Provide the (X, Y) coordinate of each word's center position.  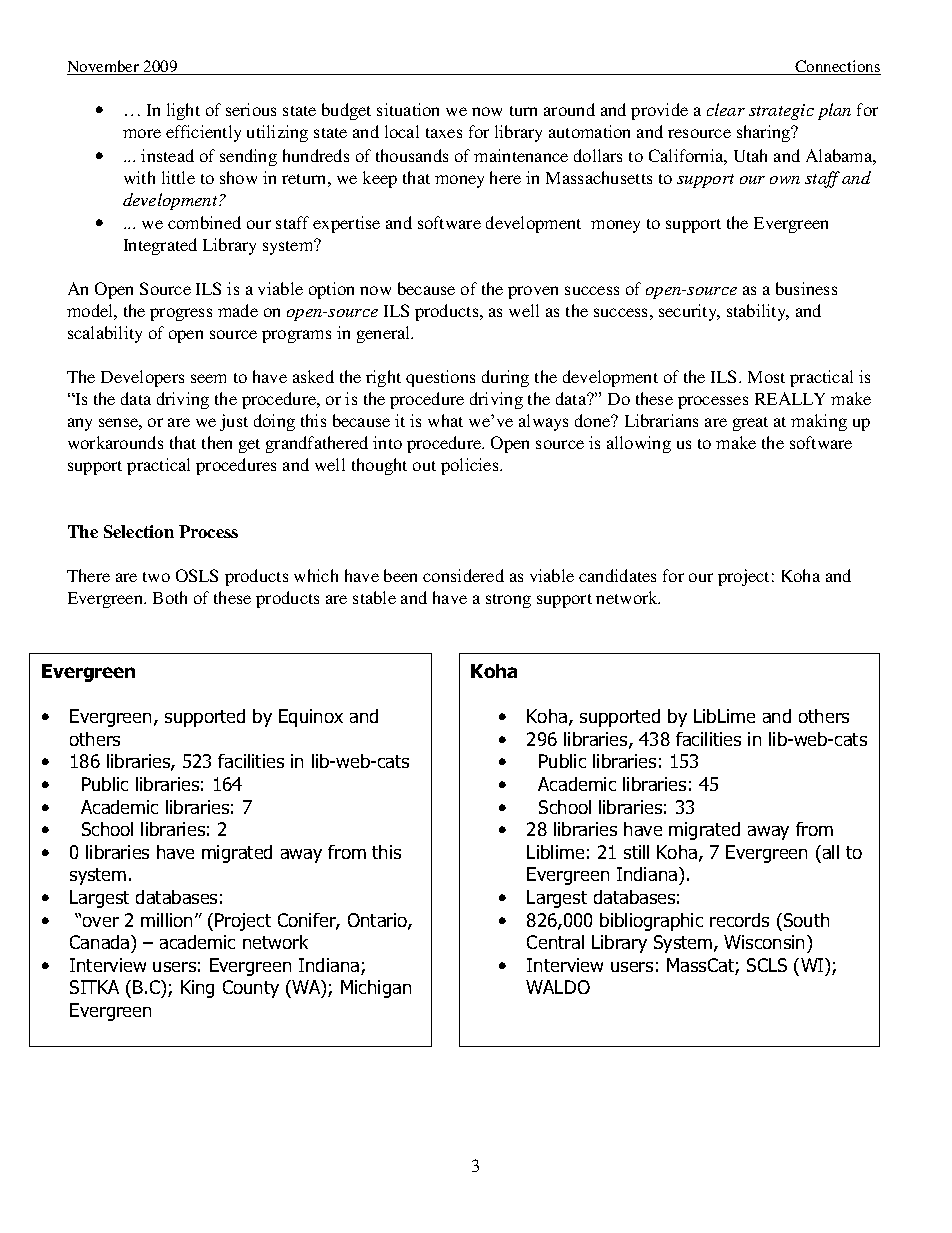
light (183, 111)
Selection (139, 531)
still (636, 852)
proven (533, 292)
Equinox (311, 718)
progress (181, 314)
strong (508, 601)
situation (408, 109)
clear (726, 109)
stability (757, 312)
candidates (617, 575)
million (166, 920)
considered (463, 575)
